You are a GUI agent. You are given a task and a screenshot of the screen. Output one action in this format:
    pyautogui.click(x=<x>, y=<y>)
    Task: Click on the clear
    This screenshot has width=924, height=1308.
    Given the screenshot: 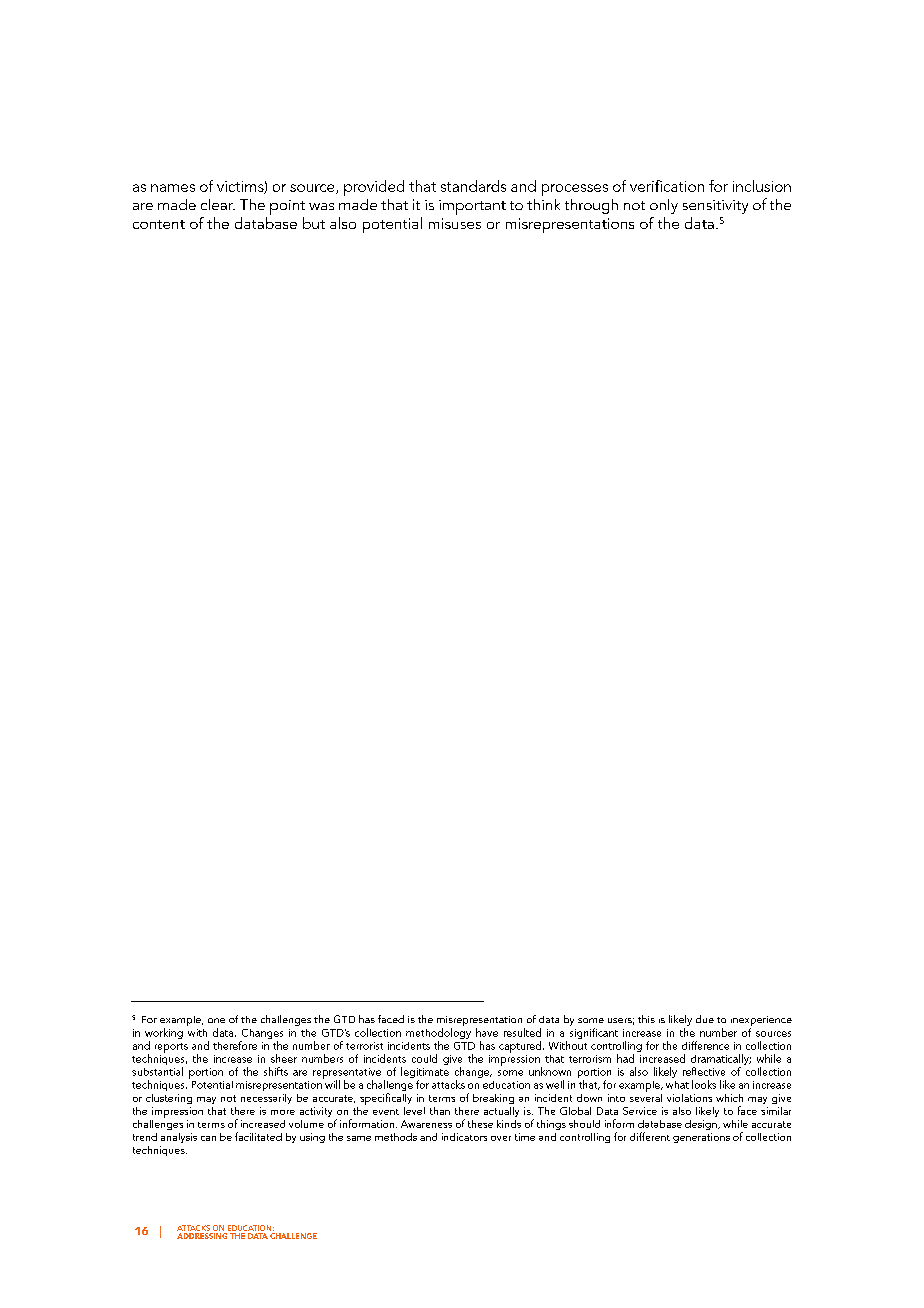 What is the action you would take?
    pyautogui.click(x=218, y=204)
